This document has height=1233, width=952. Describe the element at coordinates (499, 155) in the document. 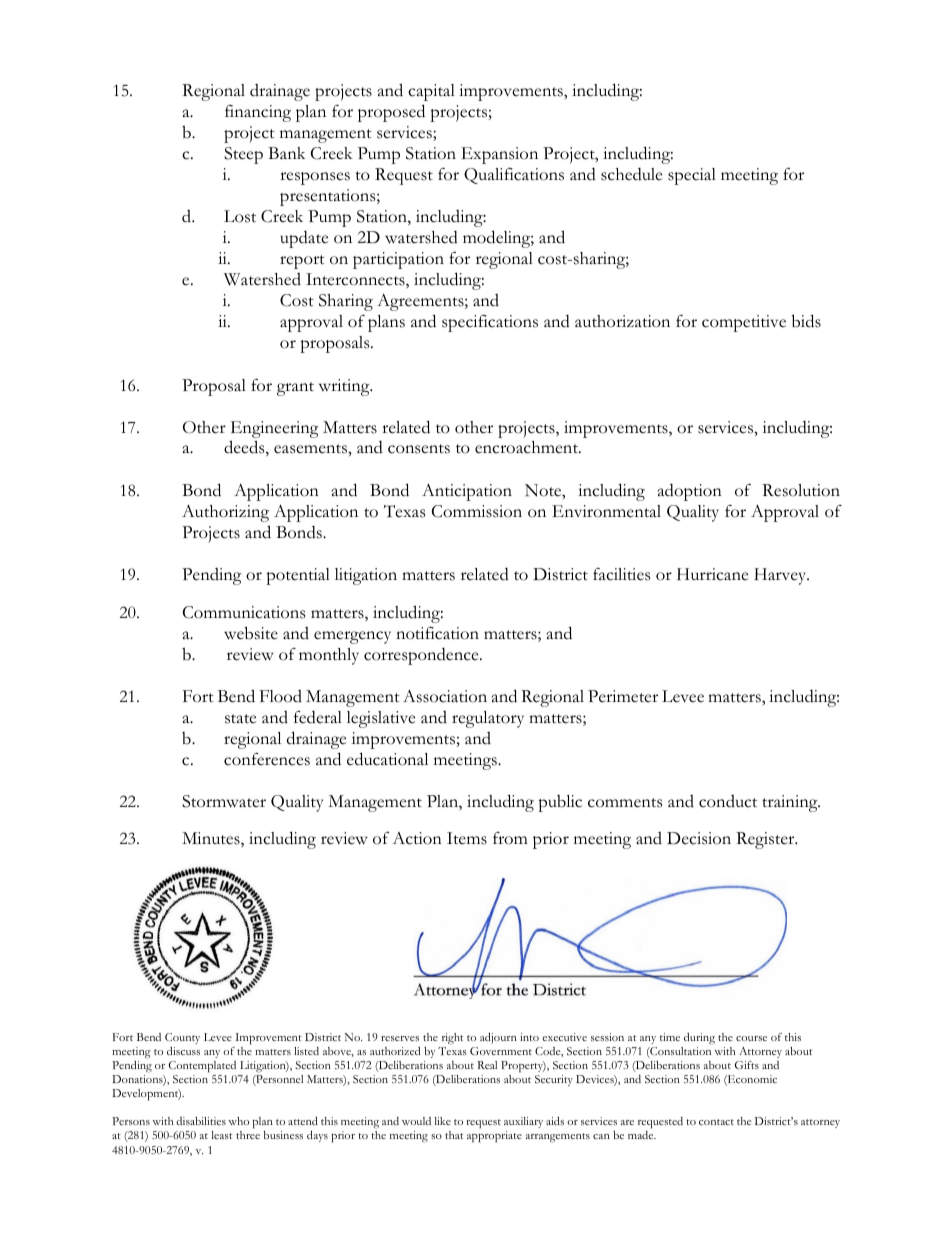

I see `Expansion` at that location.
